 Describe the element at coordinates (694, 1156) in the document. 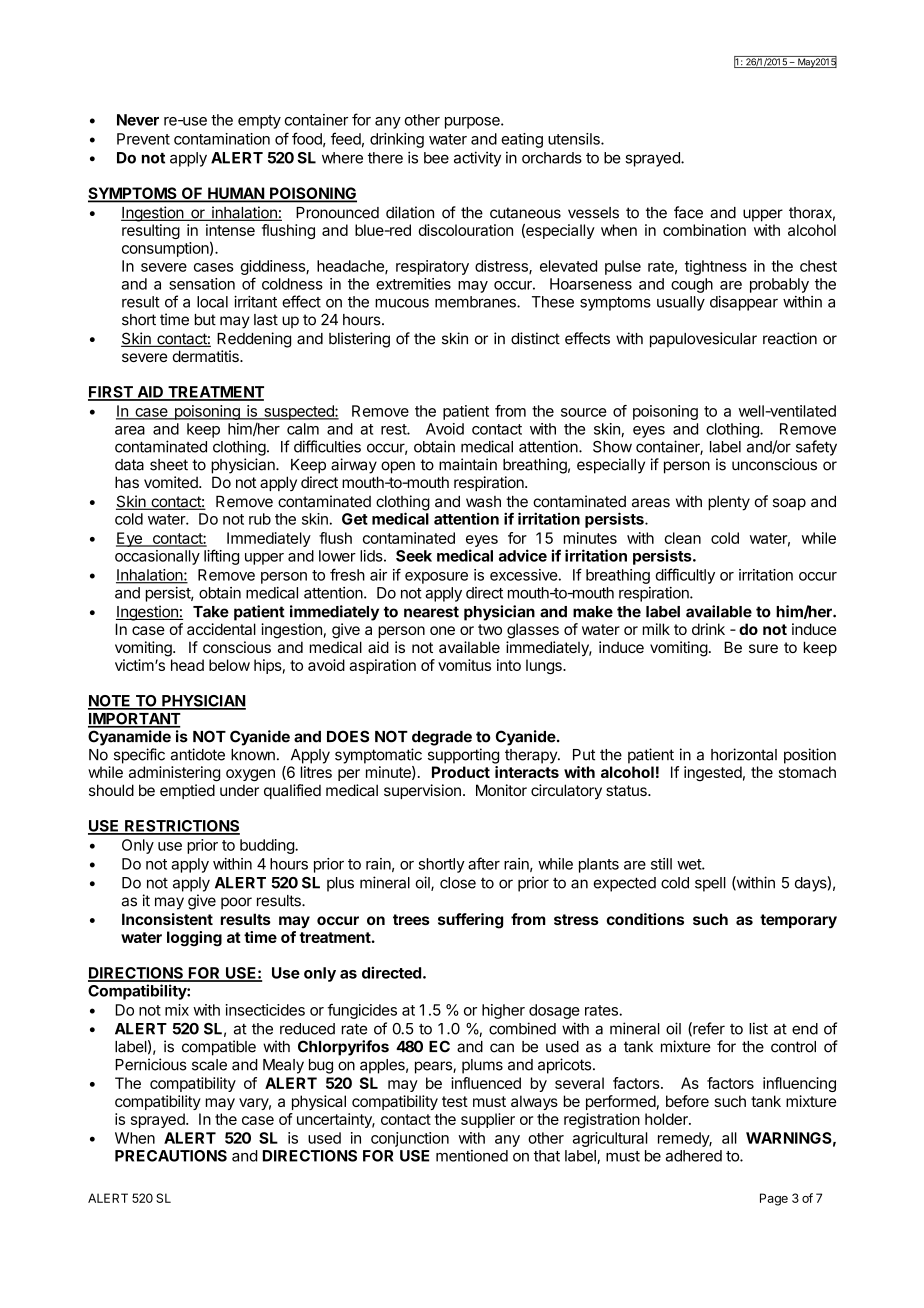

I see `adhered` at that location.
